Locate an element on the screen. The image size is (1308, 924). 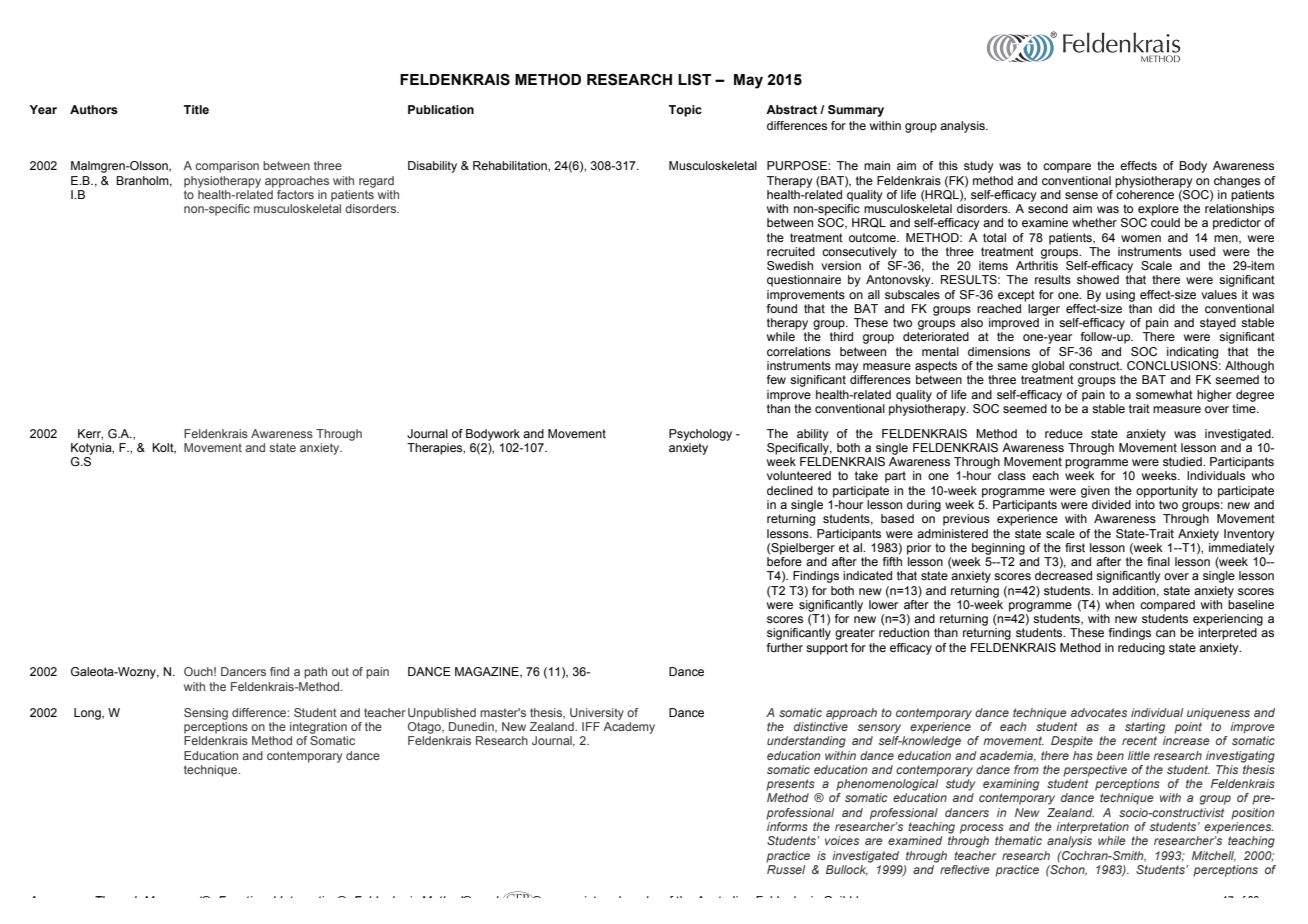
factors is located at coordinates (295, 193).
